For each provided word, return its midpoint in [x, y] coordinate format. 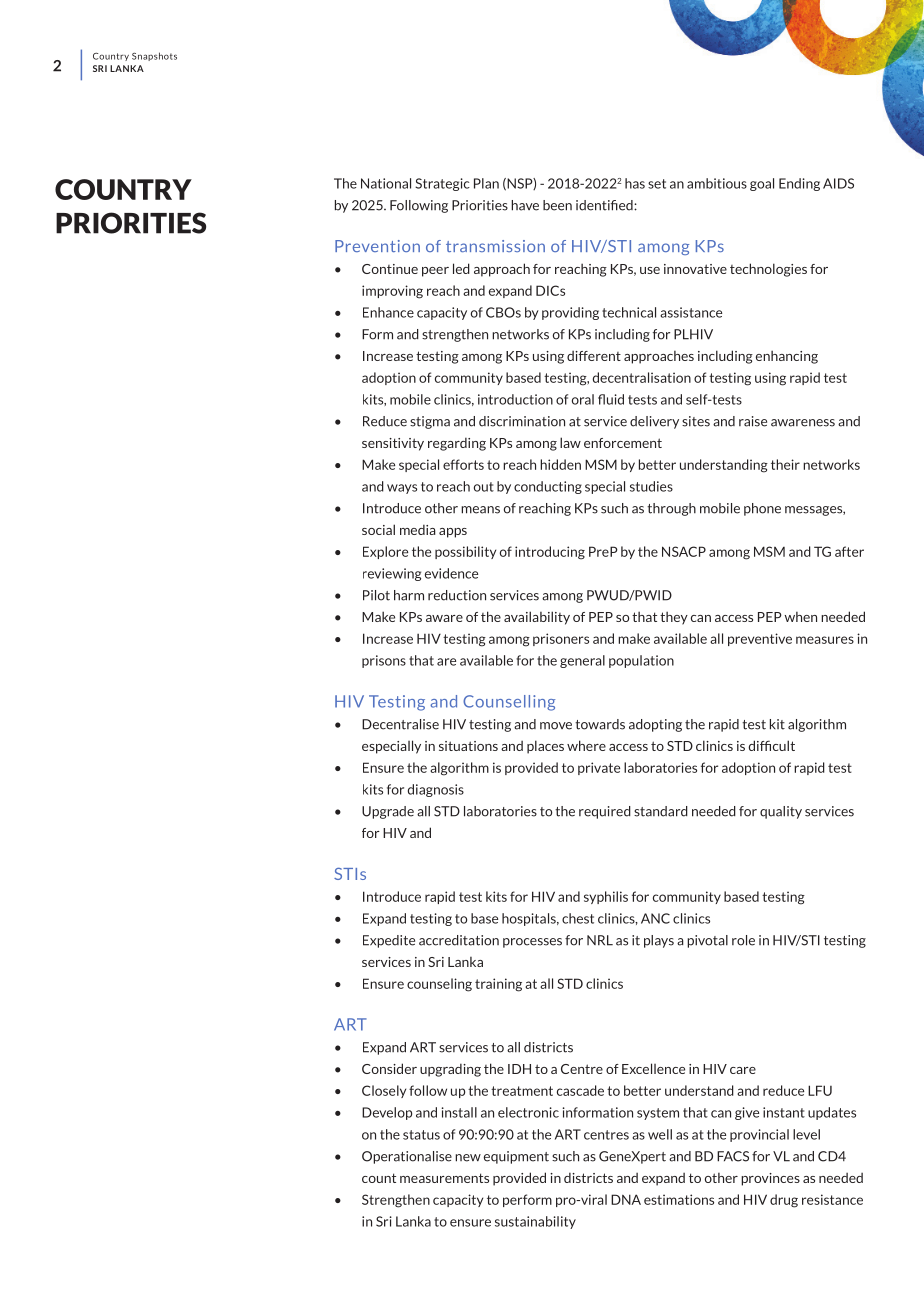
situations [468, 746]
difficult [771, 745]
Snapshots [154, 56]
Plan [486, 183]
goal [762, 184]
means [480, 510]
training [498, 985]
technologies [768, 270]
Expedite [389, 941]
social [378, 529]
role [743, 940]
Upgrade [388, 812]
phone [762, 509]
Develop [387, 1113]
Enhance [388, 312]
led [461, 268]
